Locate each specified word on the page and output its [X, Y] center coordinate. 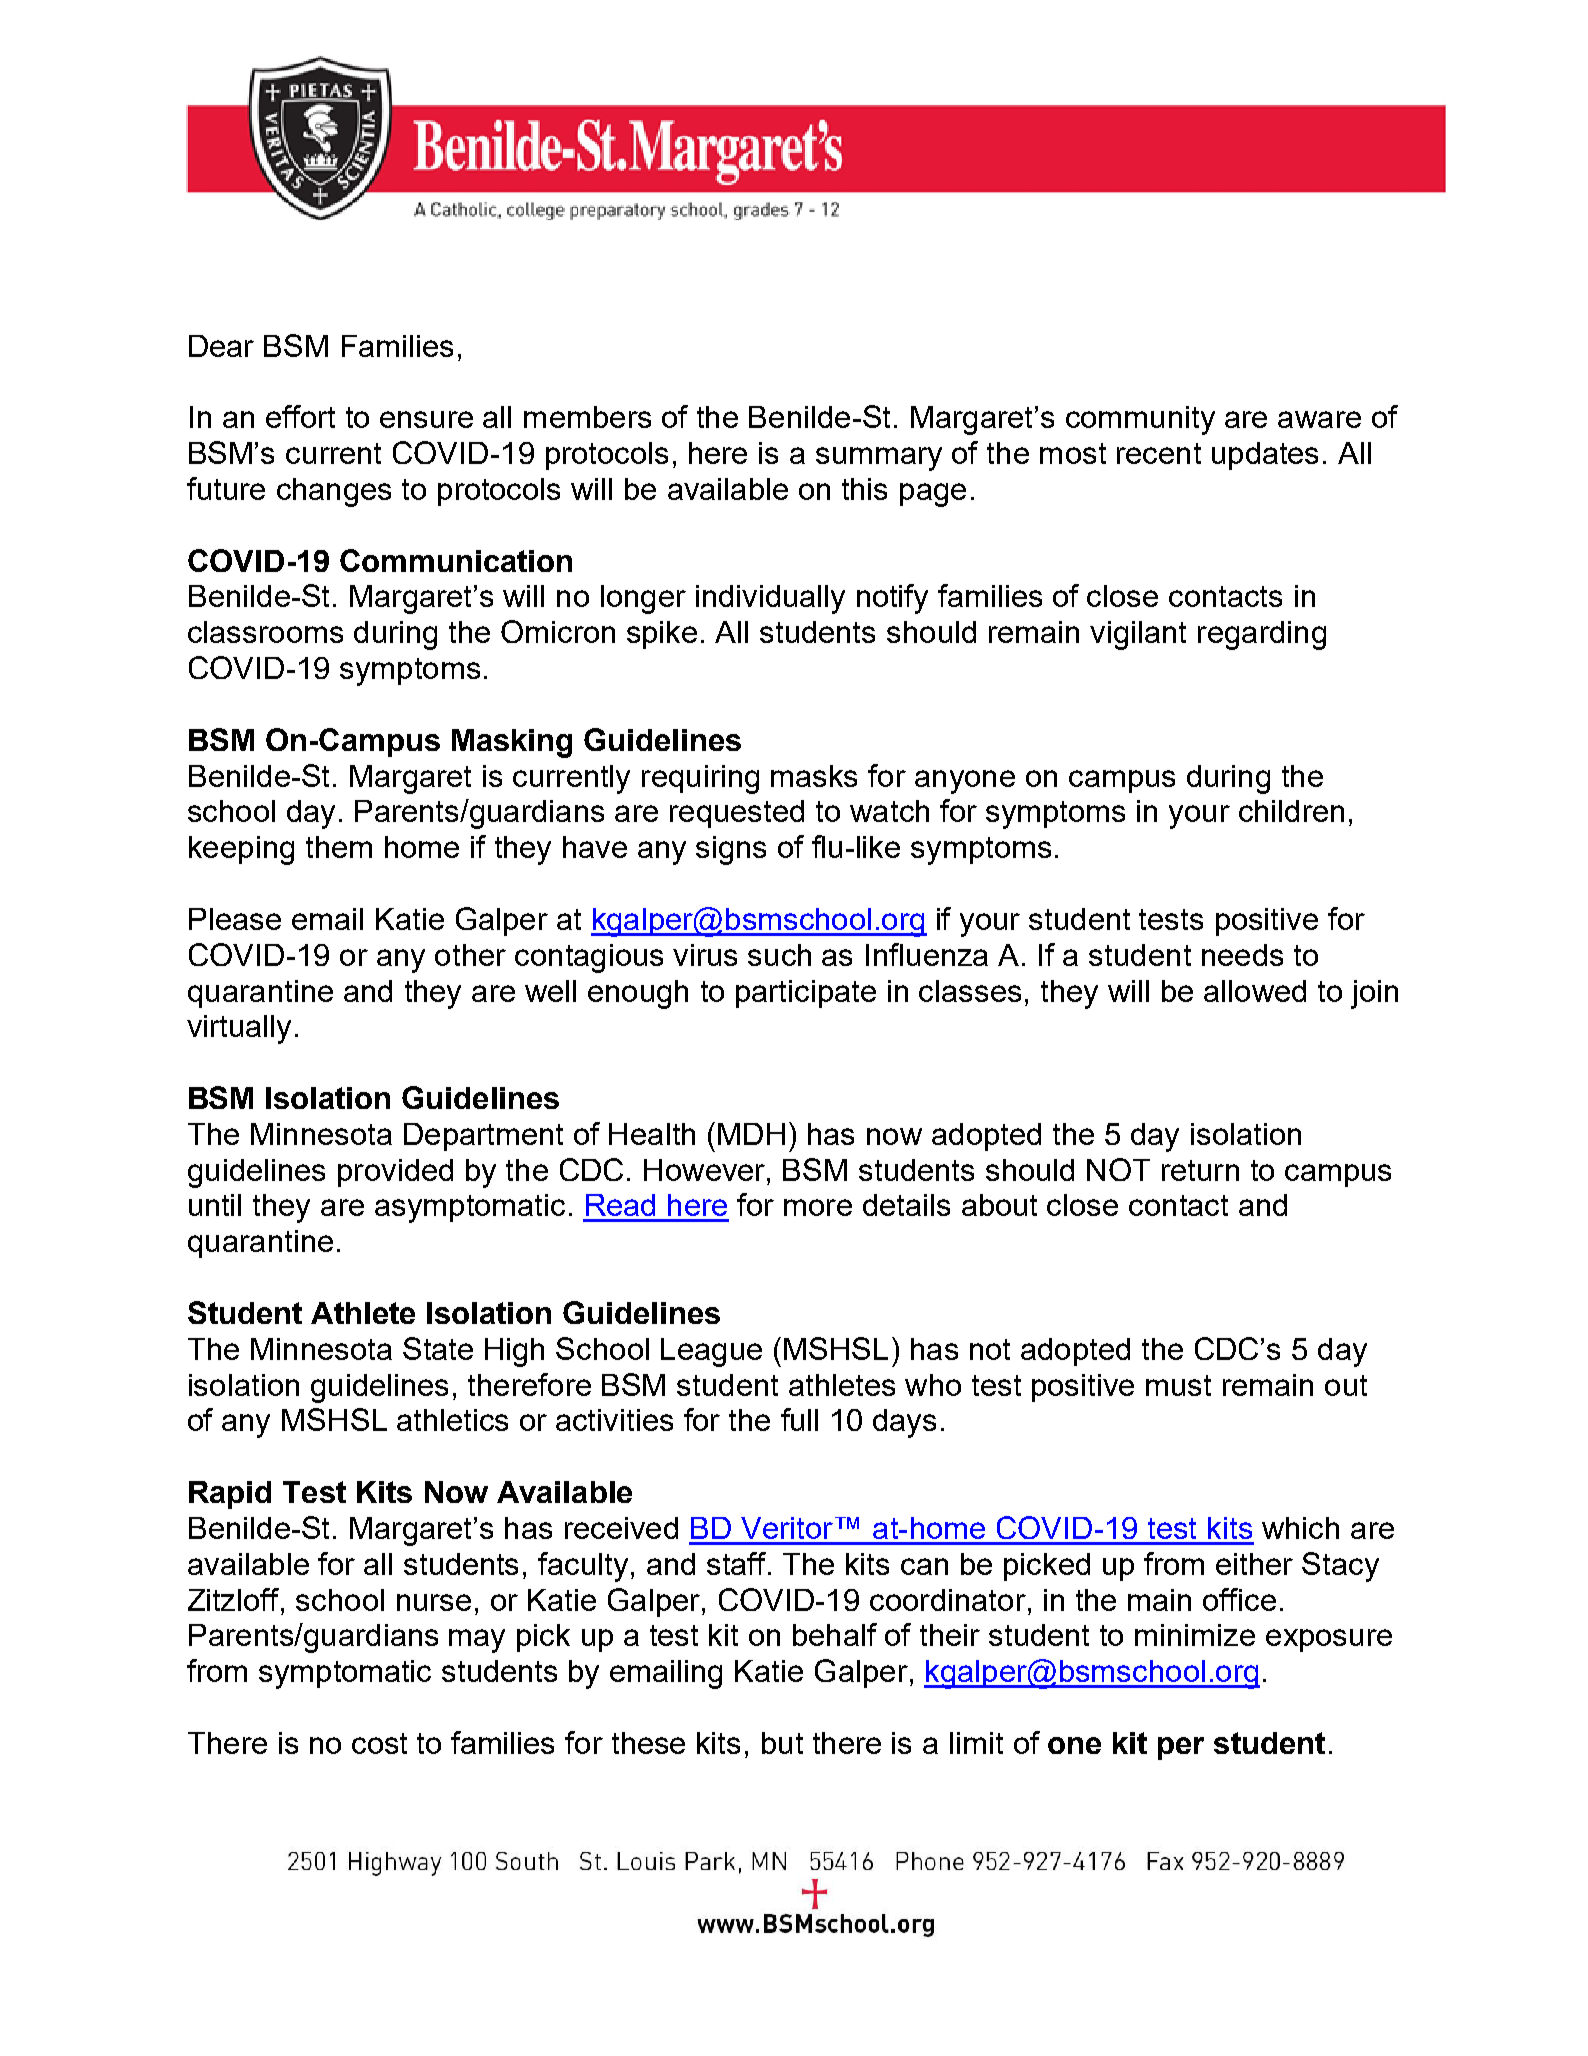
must [1178, 1385]
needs [1242, 955]
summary [879, 459]
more [818, 1207]
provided [395, 1173]
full [799, 1419]
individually [770, 599]
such [779, 955]
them [339, 847]
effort [300, 416]
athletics [452, 1420]
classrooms [265, 632]
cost [379, 1743]
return [1200, 1170]
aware [1319, 419]
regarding [1262, 635]
